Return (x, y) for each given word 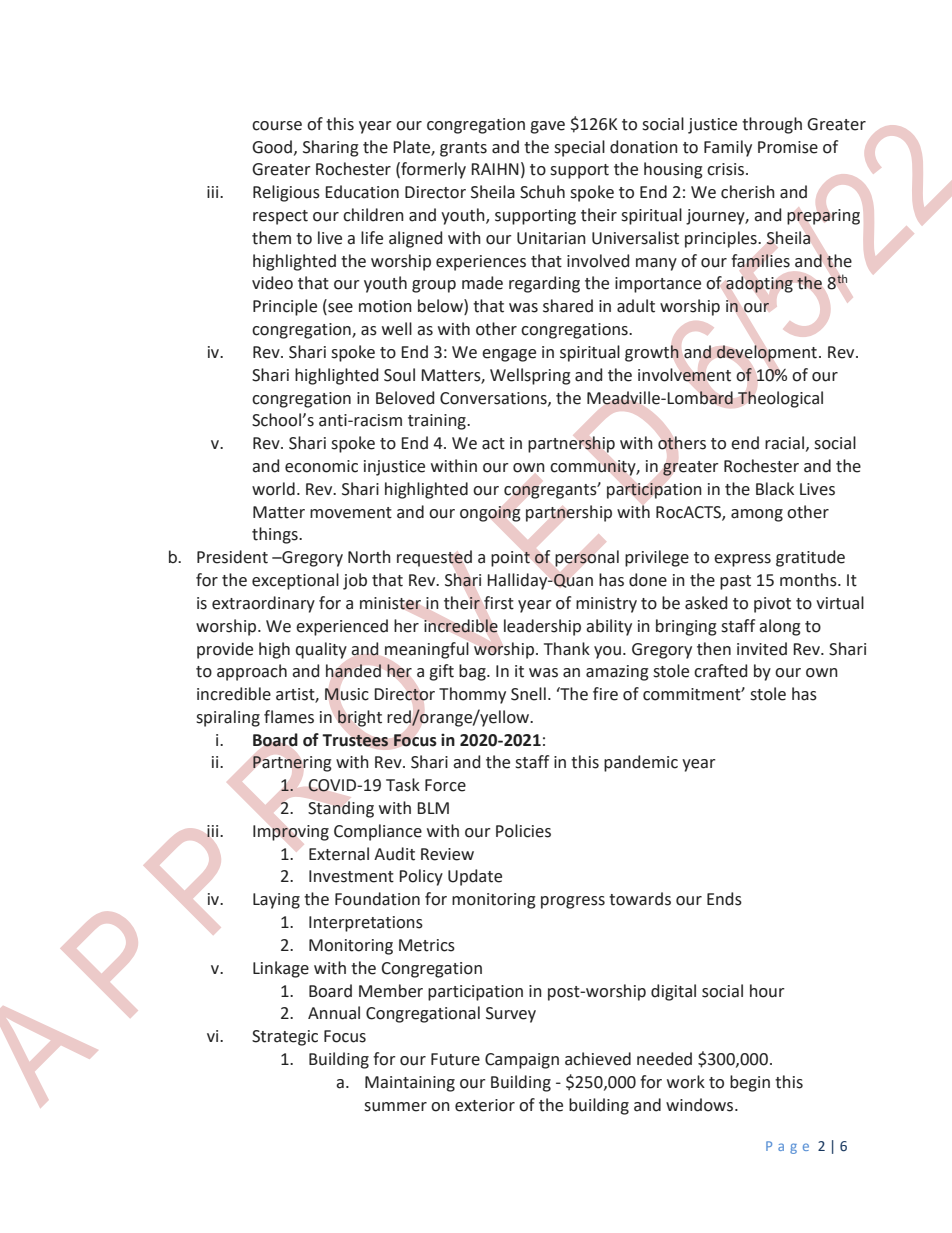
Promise (788, 147)
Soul (399, 375)
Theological (780, 399)
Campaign (522, 1061)
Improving (291, 833)
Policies (523, 831)
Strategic (285, 1038)
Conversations (494, 399)
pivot (772, 605)
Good (272, 147)
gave (547, 127)
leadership (542, 627)
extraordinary (263, 604)
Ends (724, 899)
